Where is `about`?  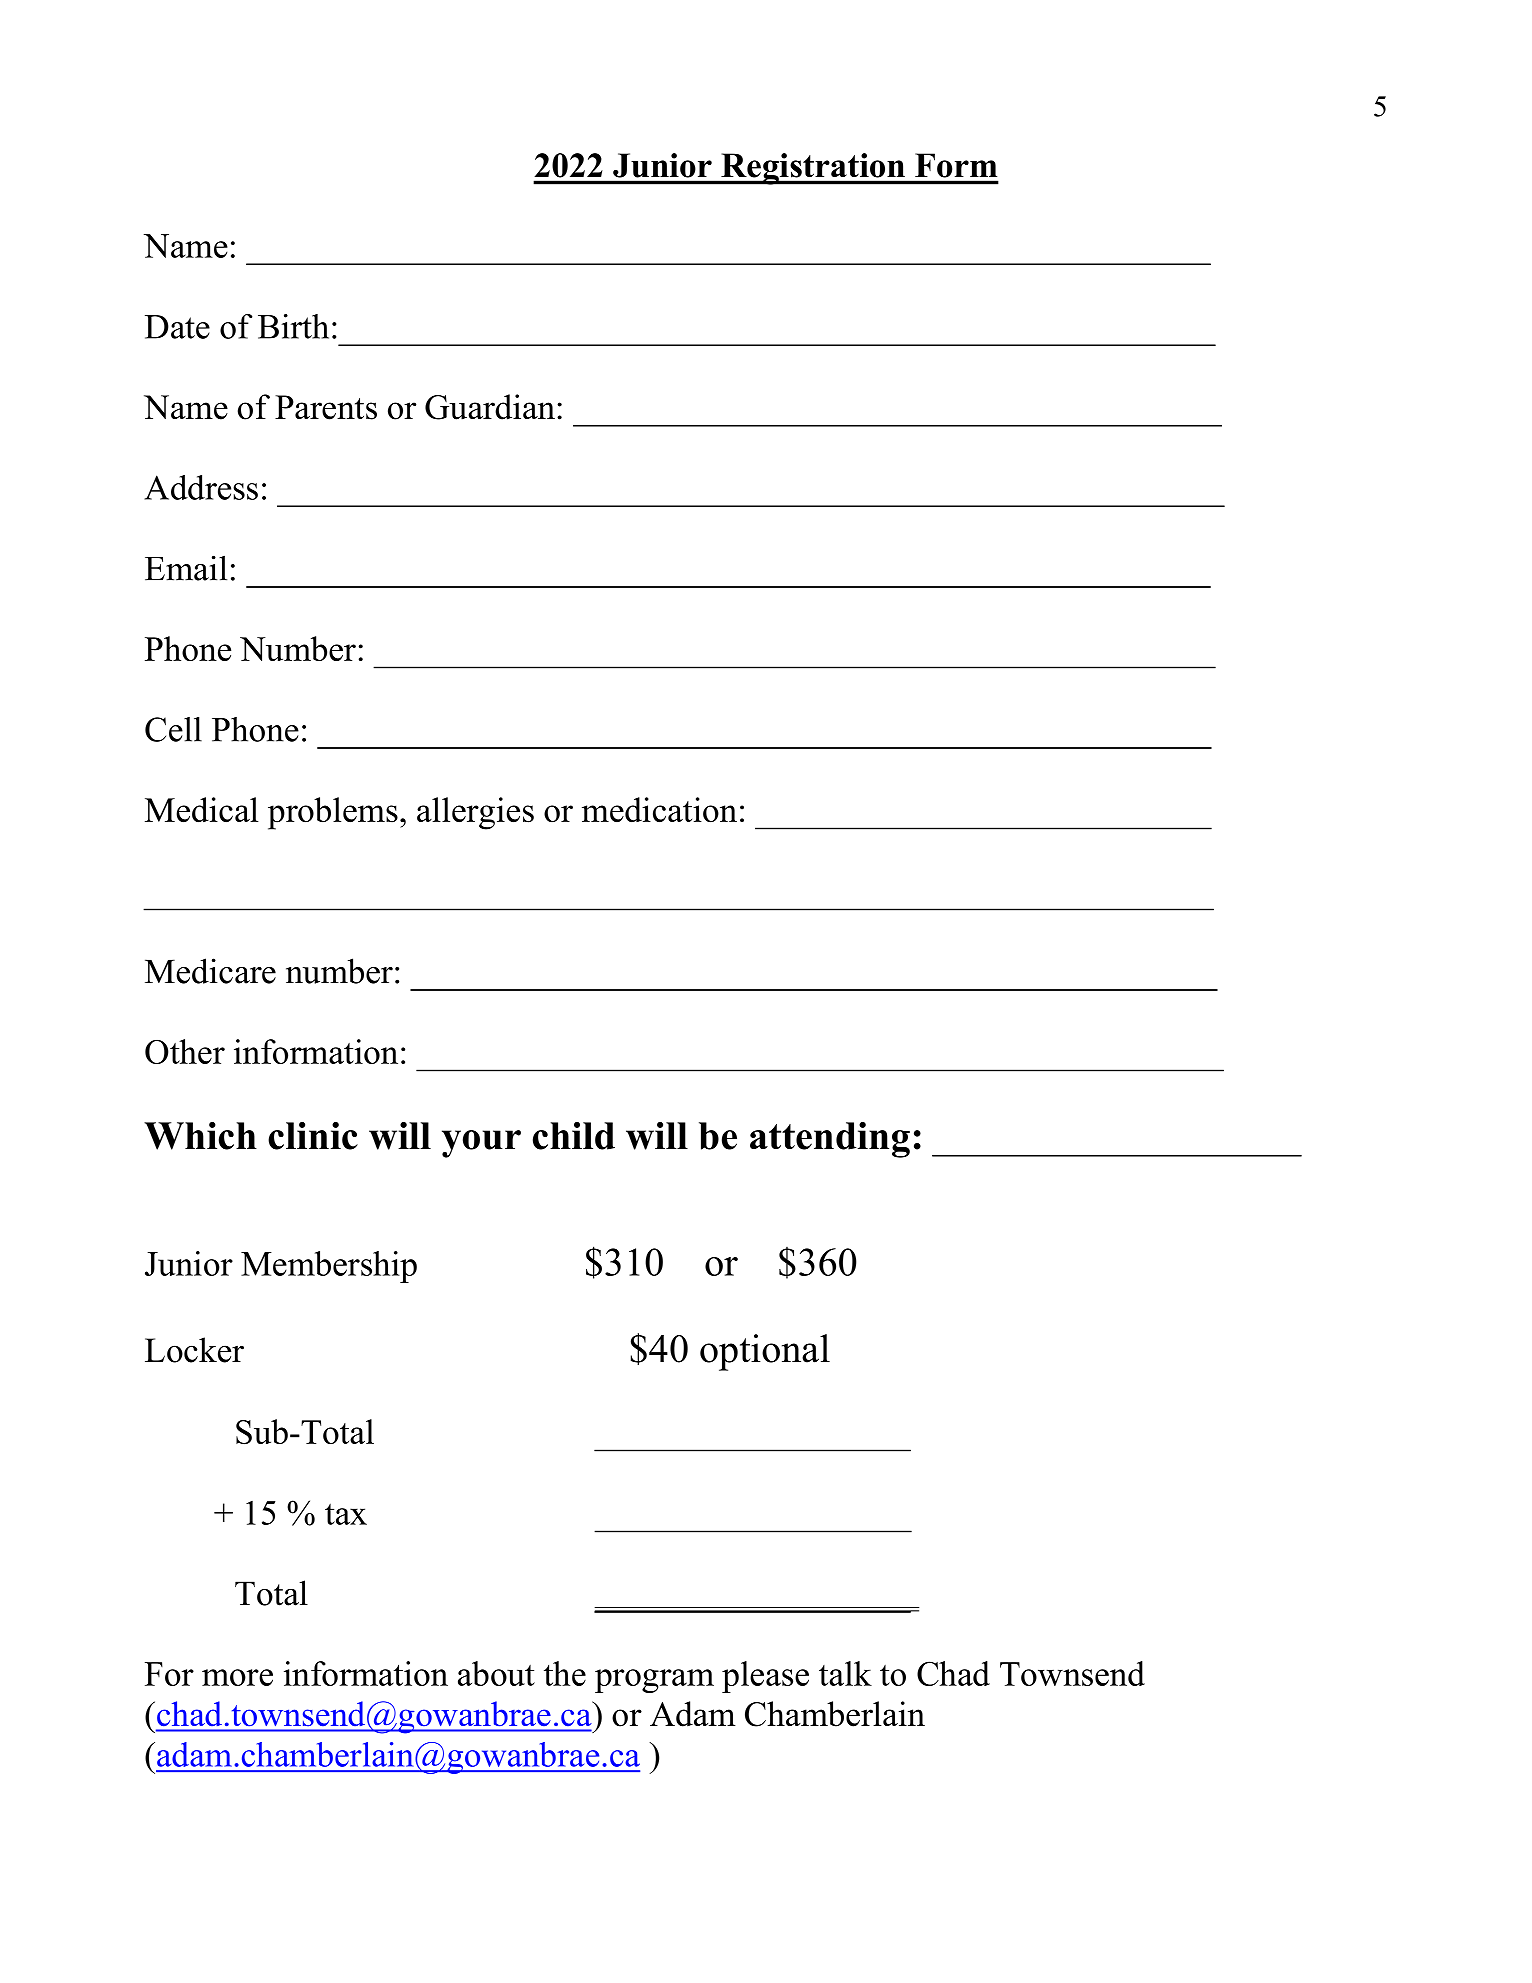 about is located at coordinates (496, 1673).
